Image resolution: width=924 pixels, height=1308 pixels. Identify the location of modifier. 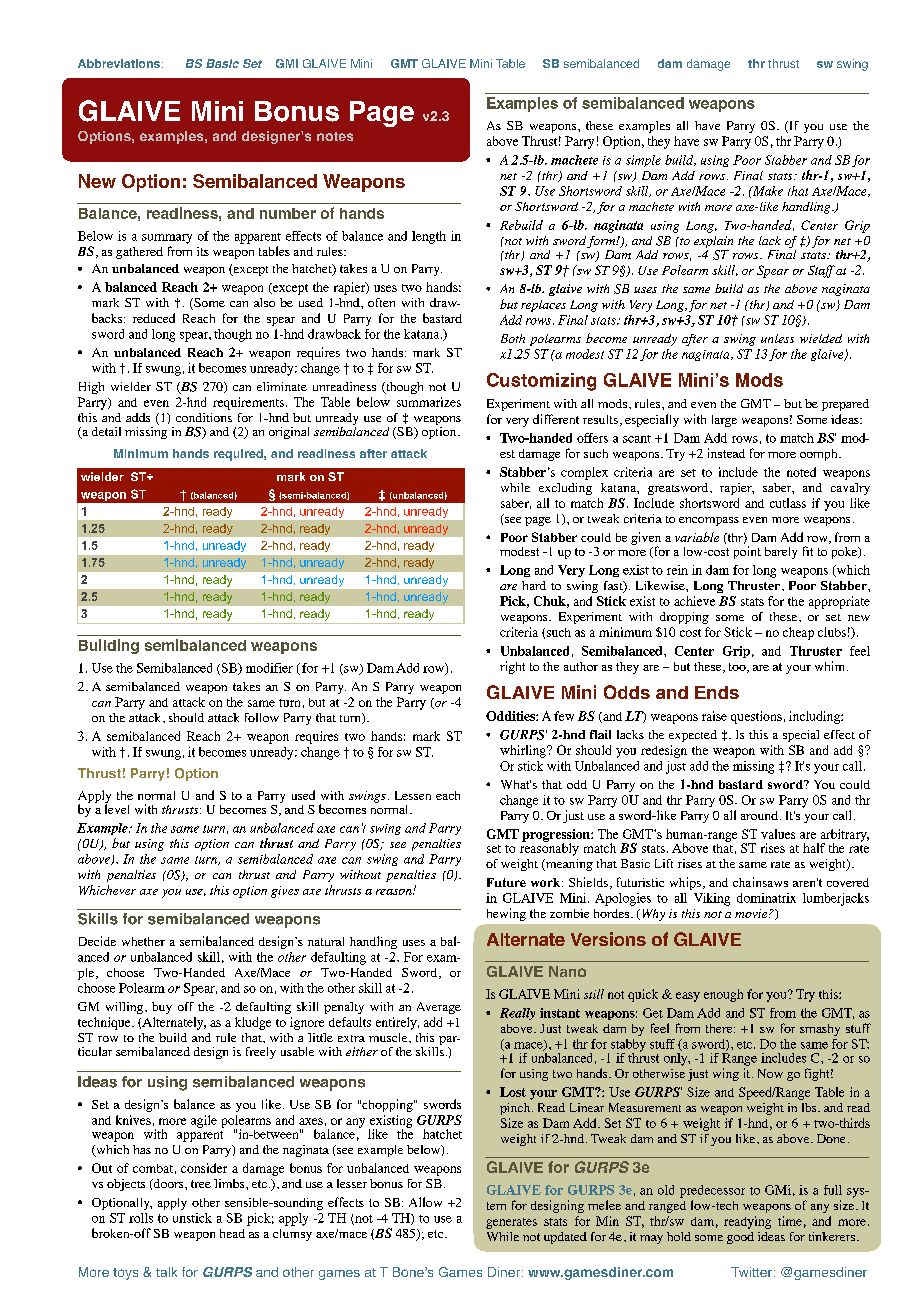
(269, 668).
